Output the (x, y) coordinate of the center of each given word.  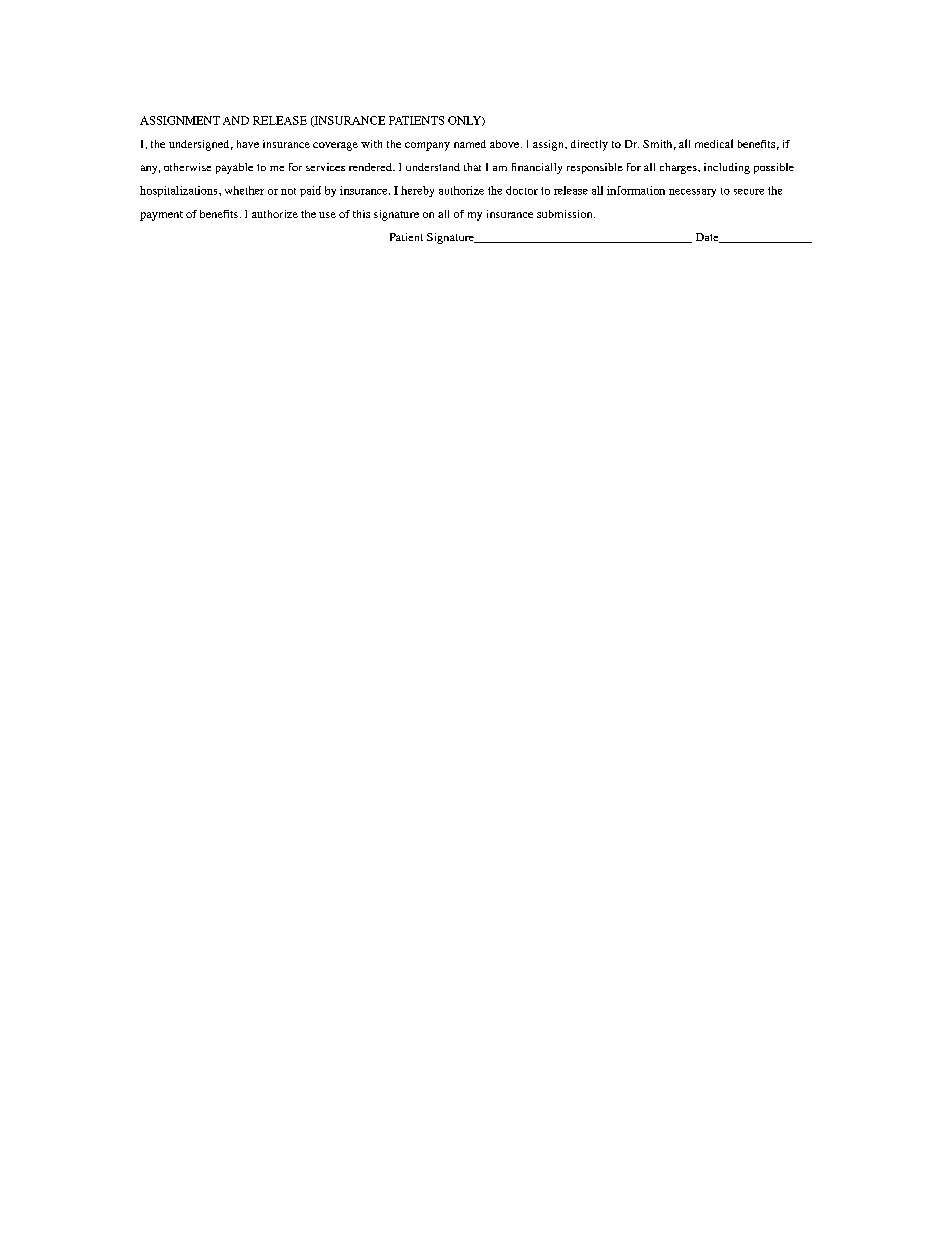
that (472, 167)
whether (244, 190)
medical (714, 143)
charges (679, 168)
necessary (692, 193)
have (248, 144)
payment (161, 216)
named (470, 144)
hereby (417, 191)
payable (234, 168)
